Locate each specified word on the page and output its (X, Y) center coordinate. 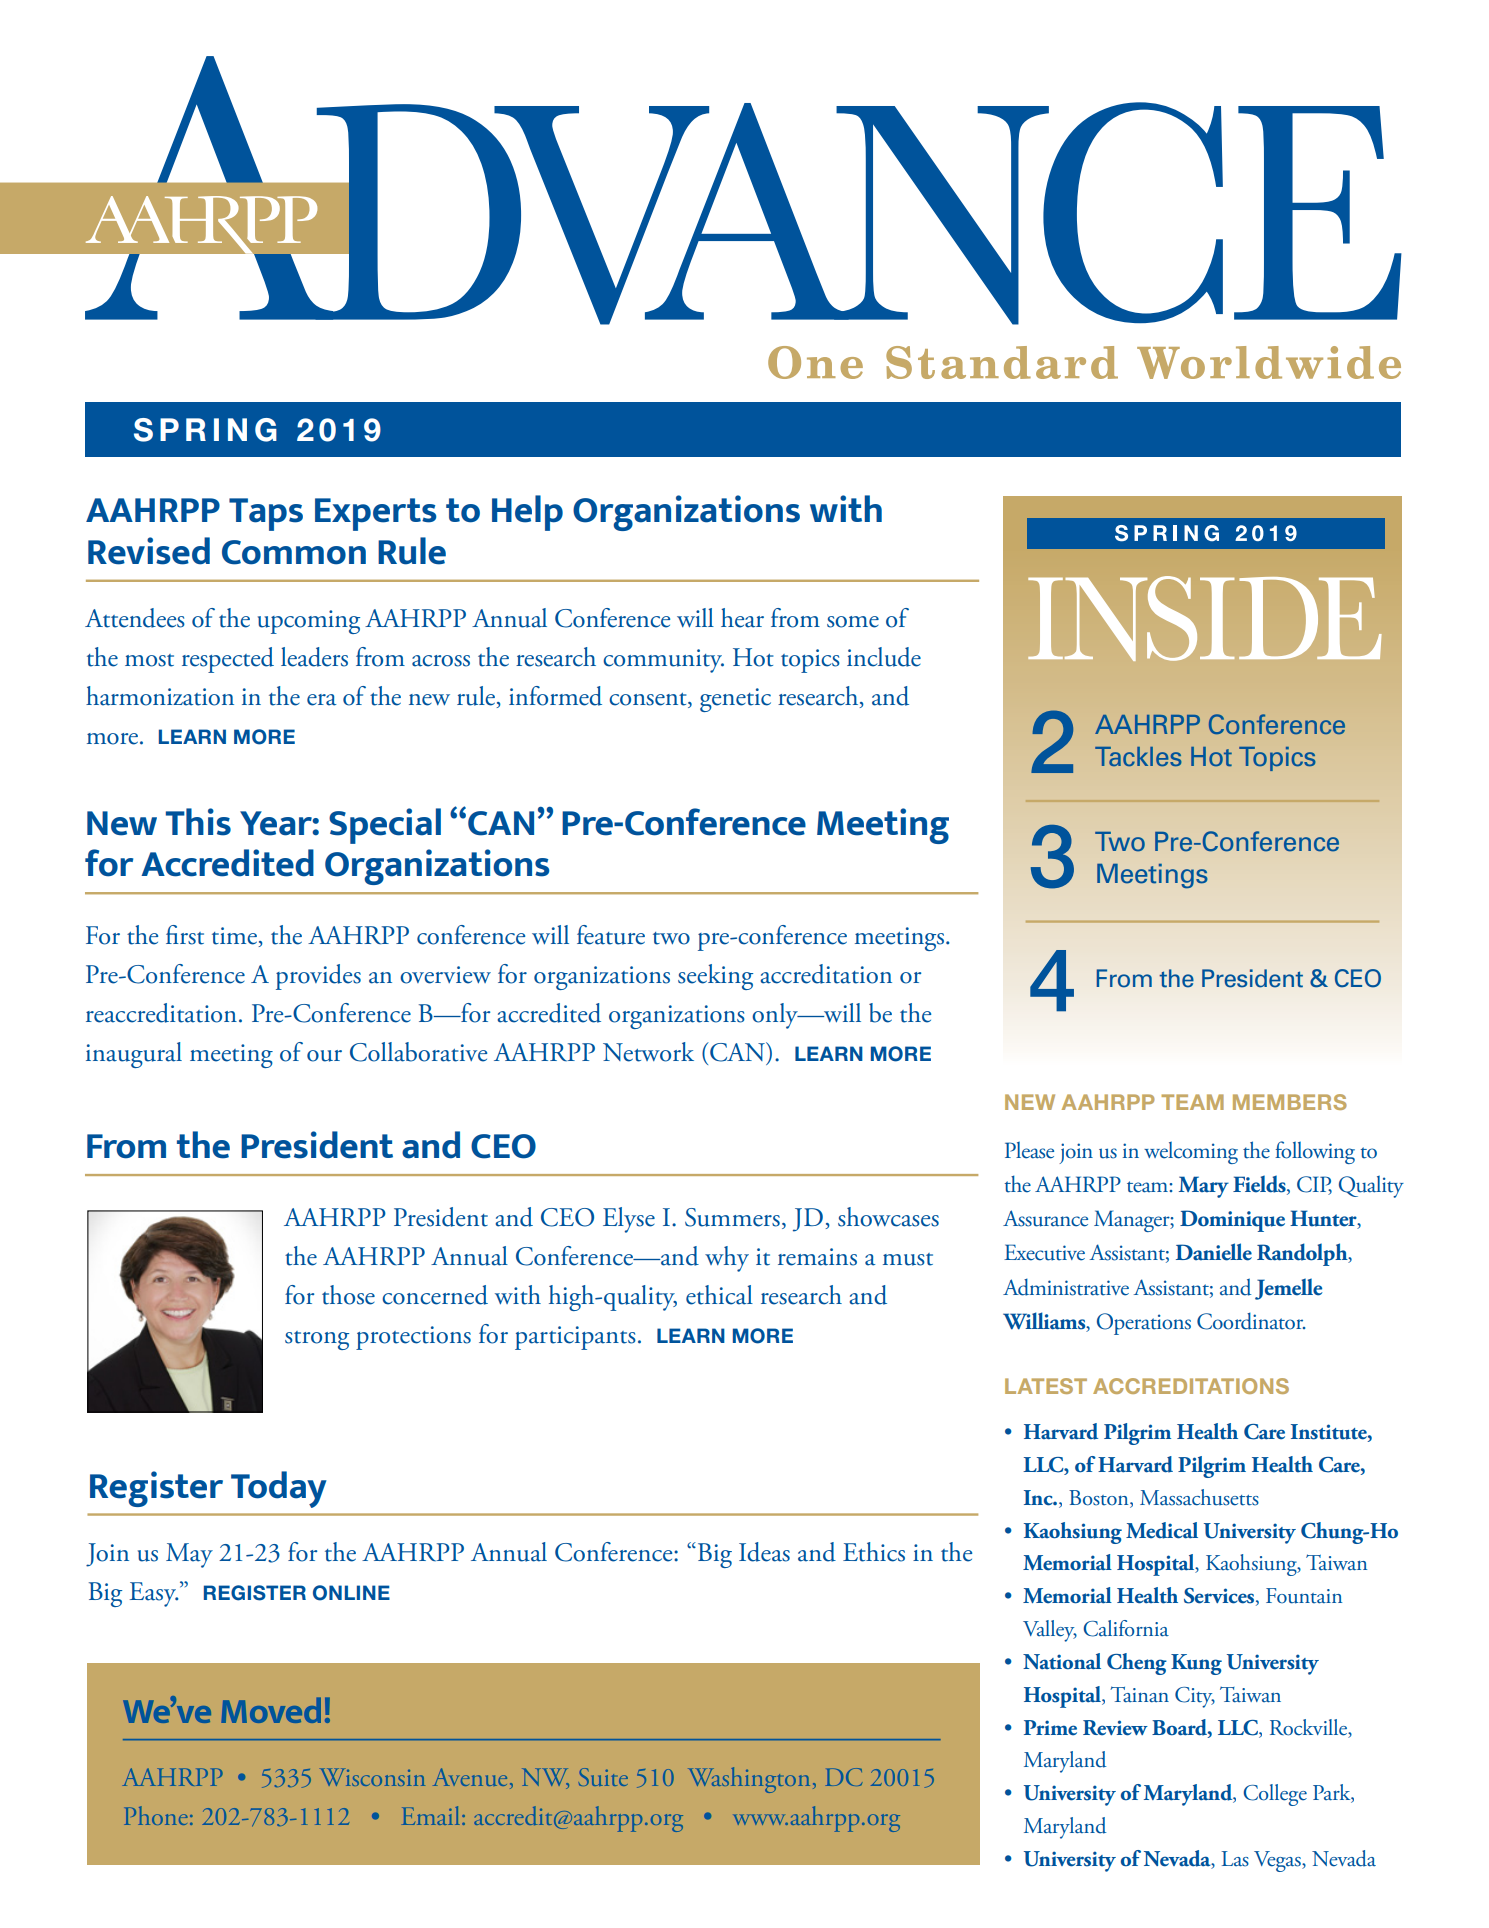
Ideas (764, 1552)
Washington (749, 1780)
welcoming (1191, 1153)
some (853, 622)
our (324, 1056)
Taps (266, 514)
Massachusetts (1199, 1497)
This (198, 822)
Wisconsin (372, 1777)
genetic (735, 700)
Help (527, 513)
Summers (732, 1217)
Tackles (1138, 756)
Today (279, 1489)
